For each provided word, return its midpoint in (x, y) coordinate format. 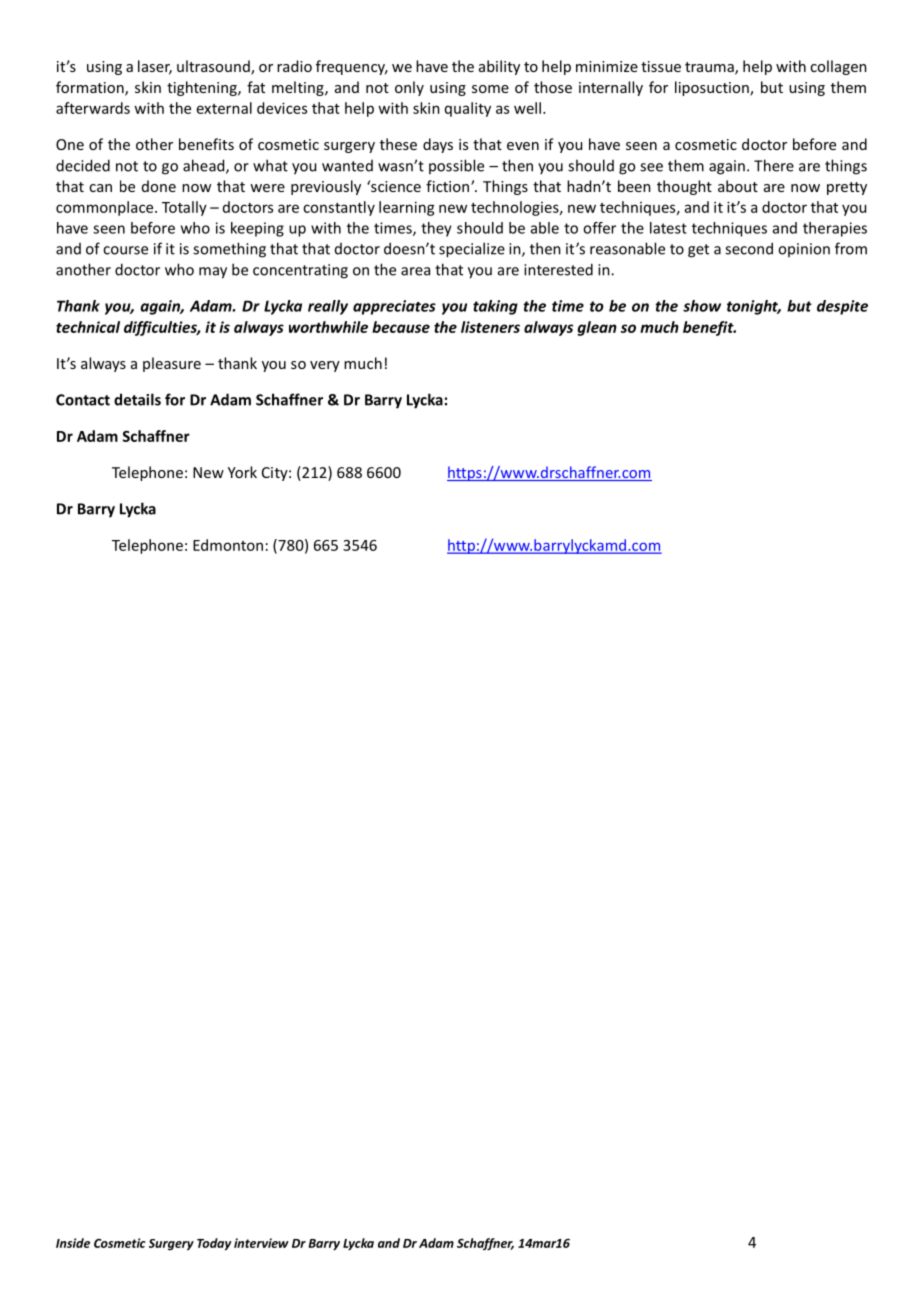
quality (468, 109)
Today (214, 1244)
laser (155, 67)
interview (261, 1243)
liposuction (713, 88)
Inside (73, 1243)
